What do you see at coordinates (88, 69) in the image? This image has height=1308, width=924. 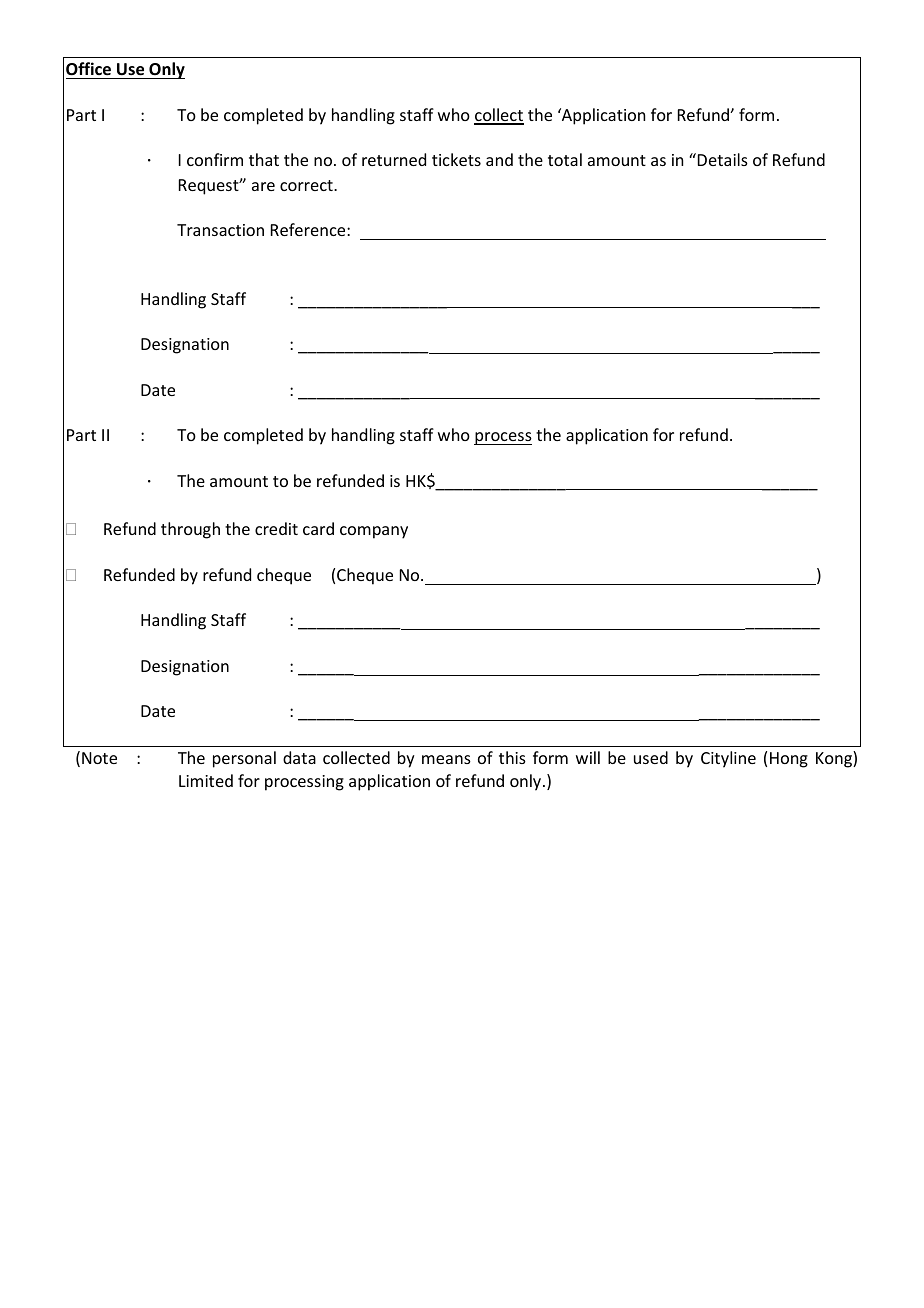 I see `Office` at bounding box center [88, 69].
